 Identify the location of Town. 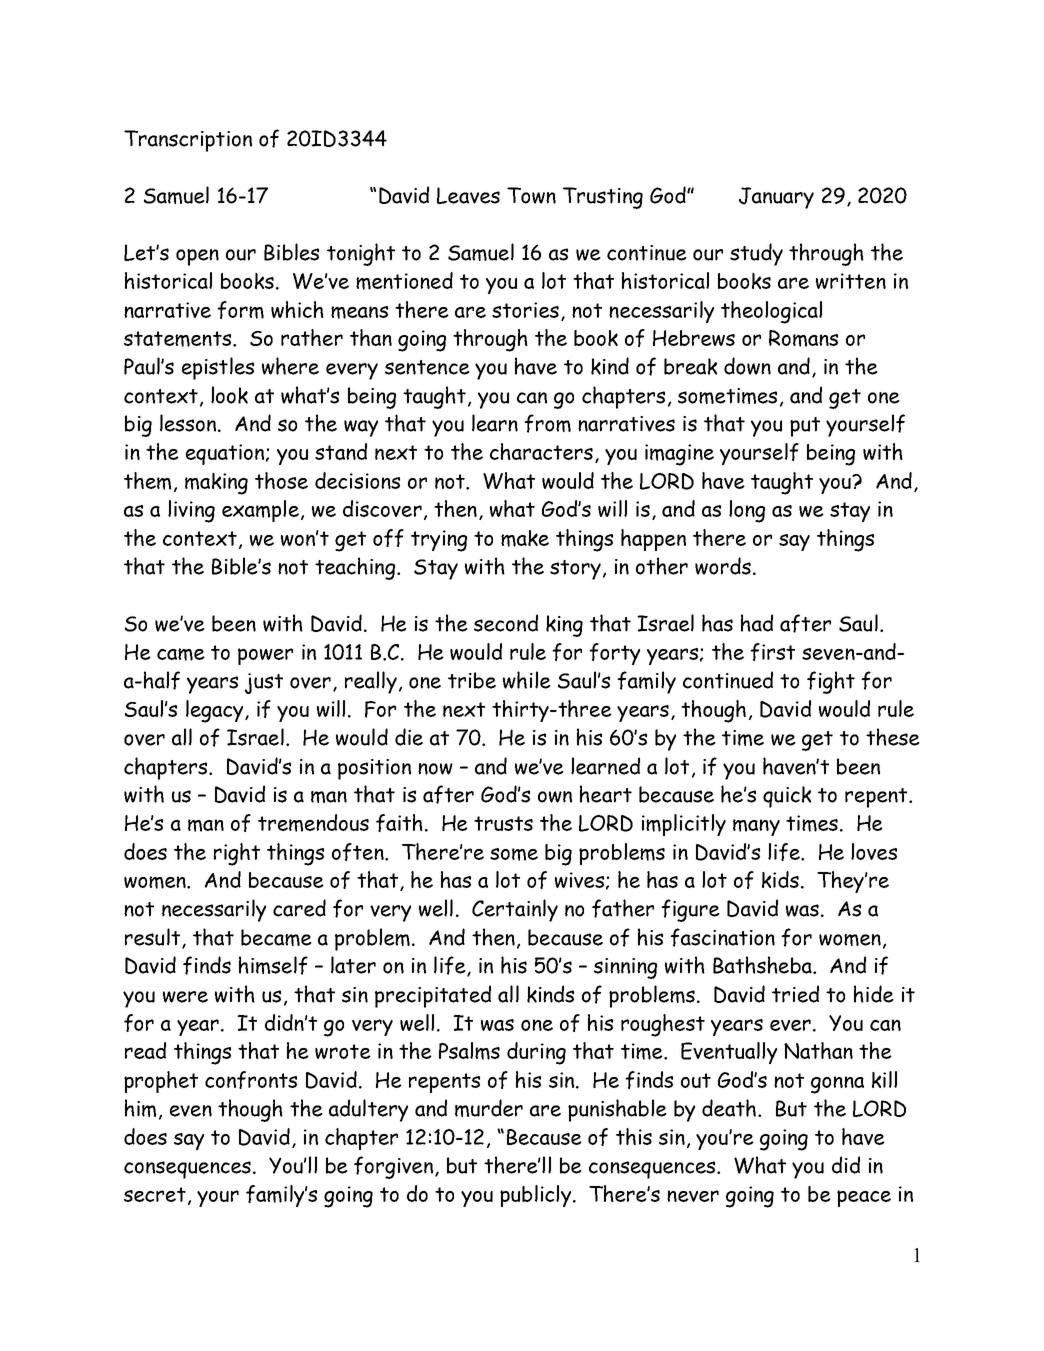
(531, 195).
